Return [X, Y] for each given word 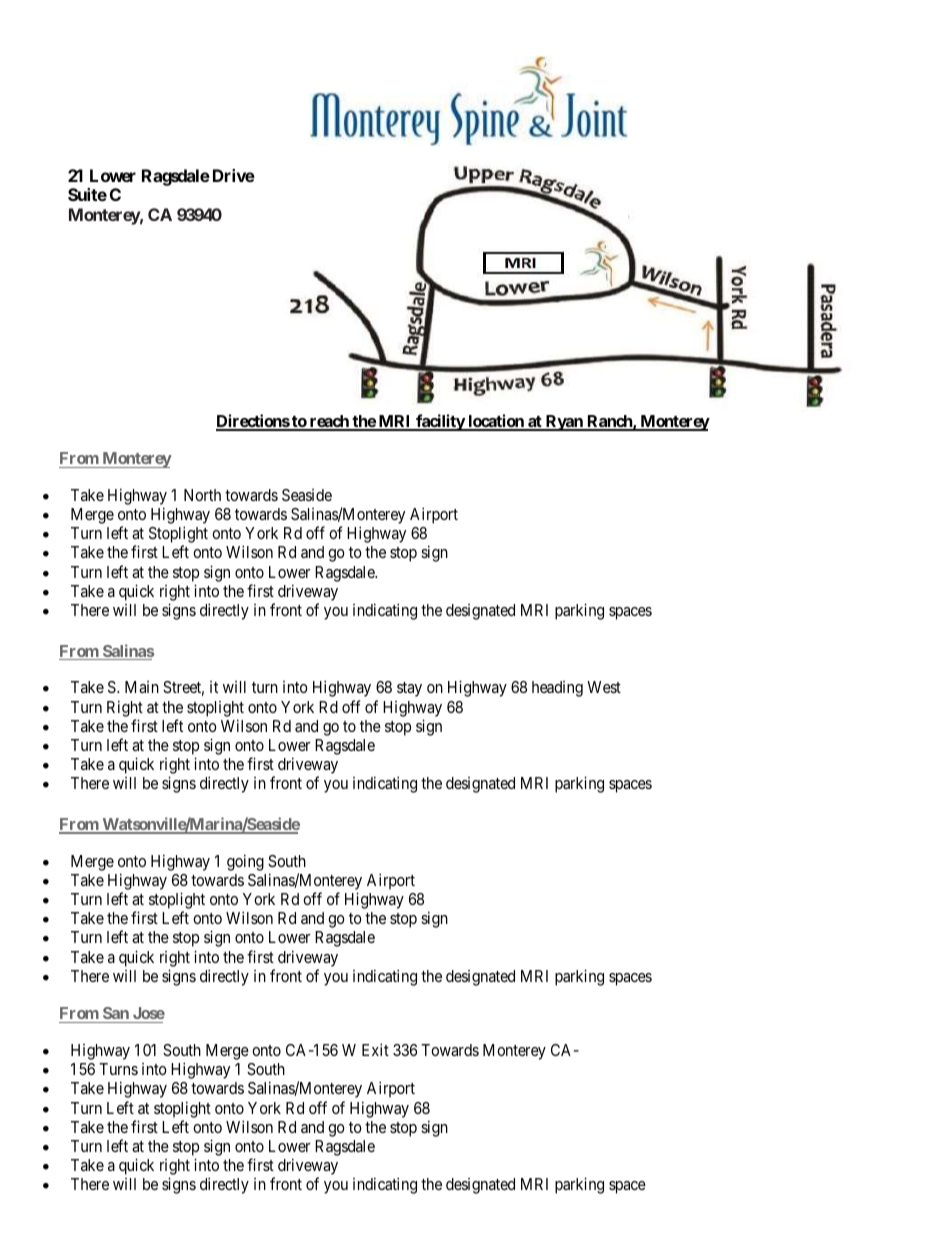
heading [557, 689]
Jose [147, 1015]
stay [409, 689]
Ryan [564, 423]
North [202, 495]
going [245, 862]
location [496, 422]
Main [142, 687]
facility [440, 422]
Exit [375, 1049]
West [604, 687]
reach [329, 422]
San [115, 1015]
